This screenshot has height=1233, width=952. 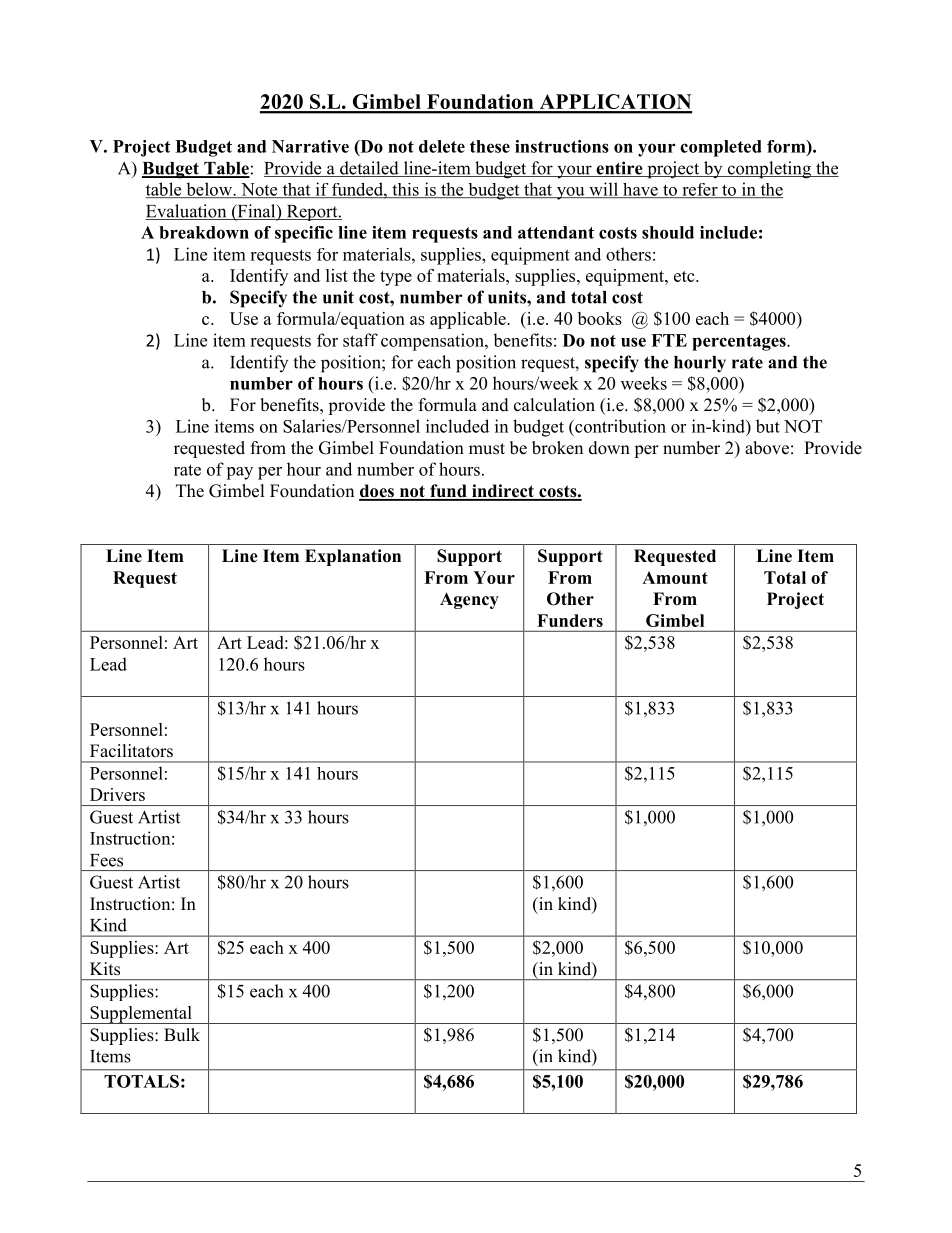 What do you see at coordinates (182, 1035) in the screenshot?
I see `Bulk` at bounding box center [182, 1035].
